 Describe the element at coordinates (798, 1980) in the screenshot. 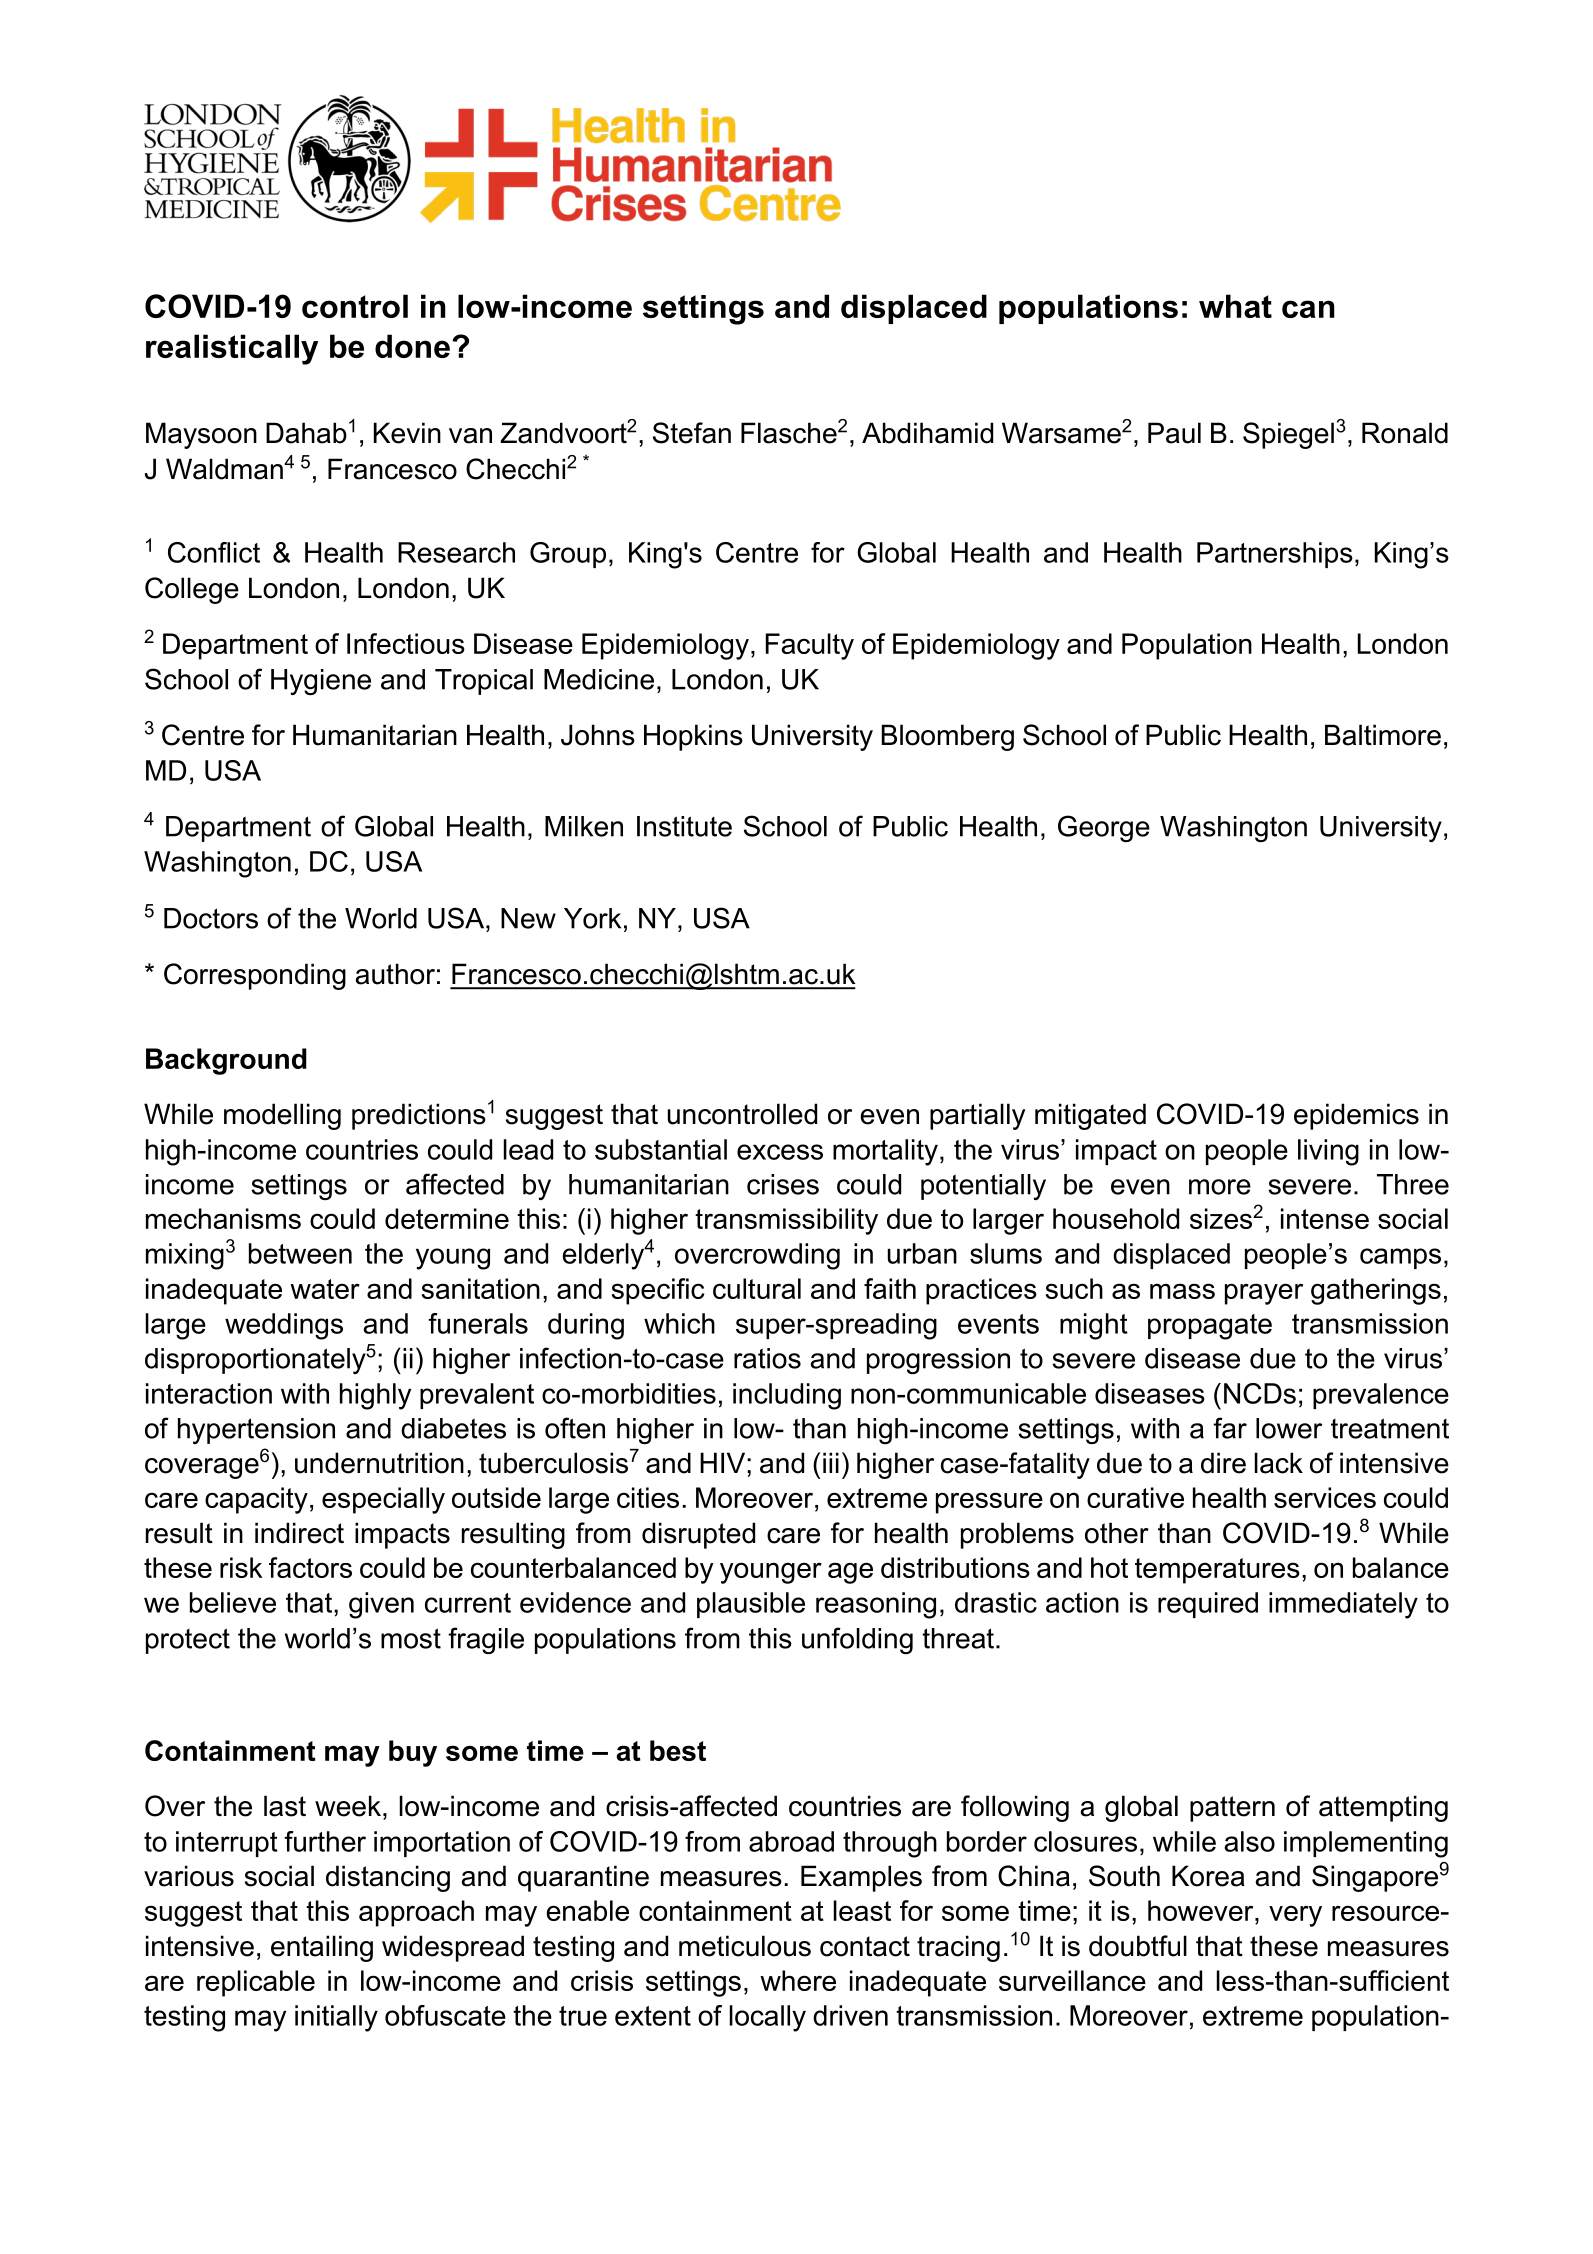

I see `where` at that location.
